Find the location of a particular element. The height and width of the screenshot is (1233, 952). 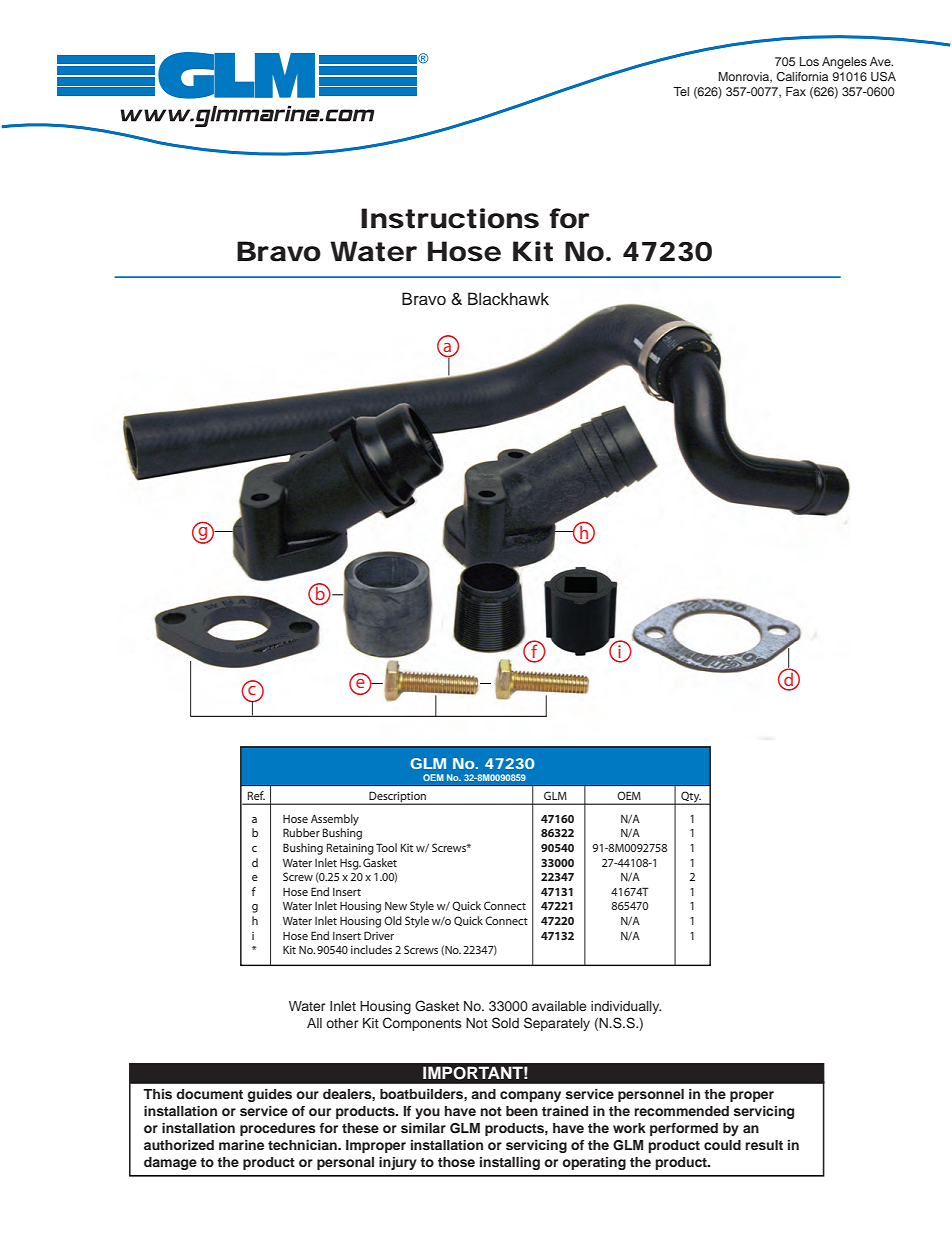

California is located at coordinates (802, 76).
